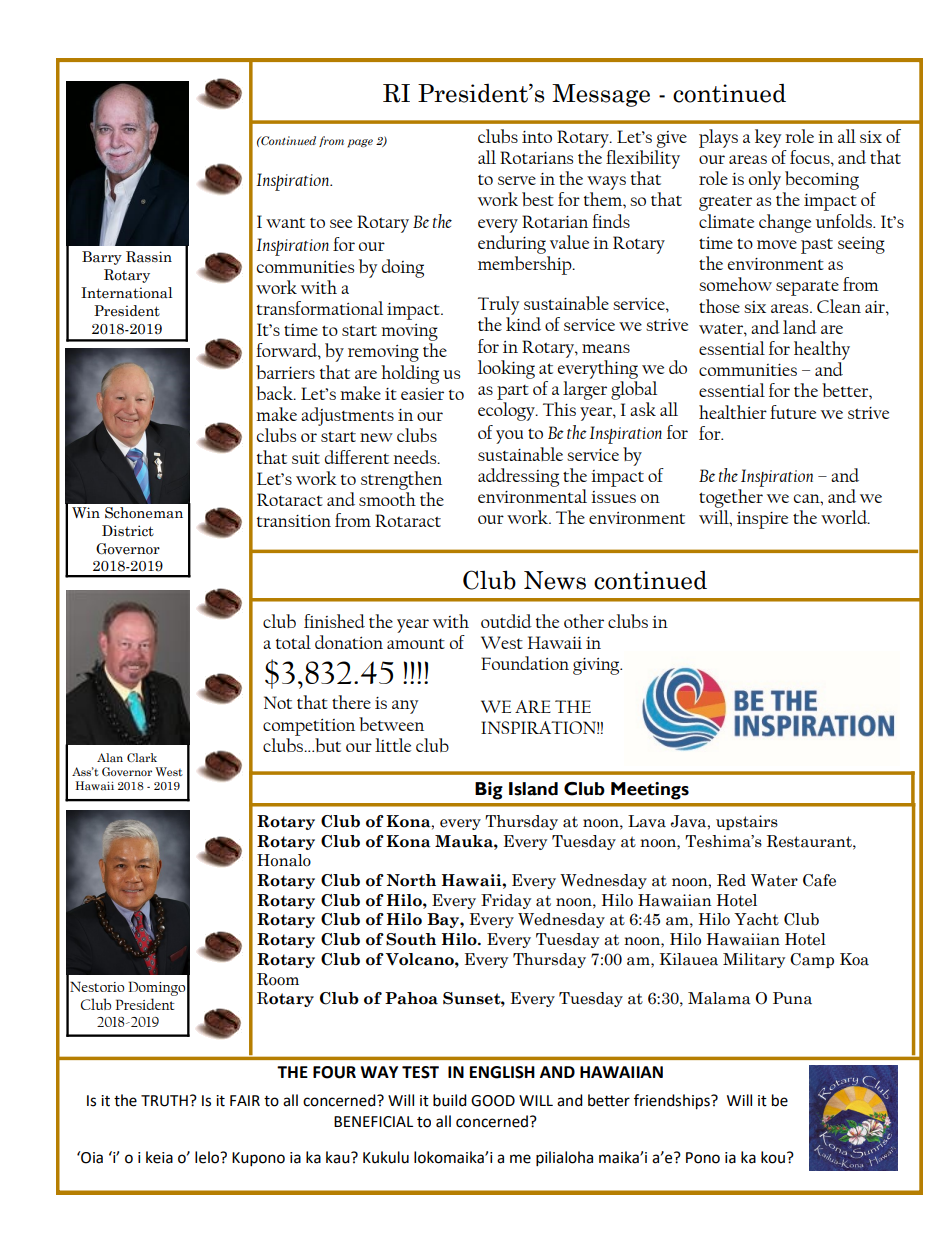 The width and height of the image is (952, 1233). I want to click on into, so click(537, 137).
